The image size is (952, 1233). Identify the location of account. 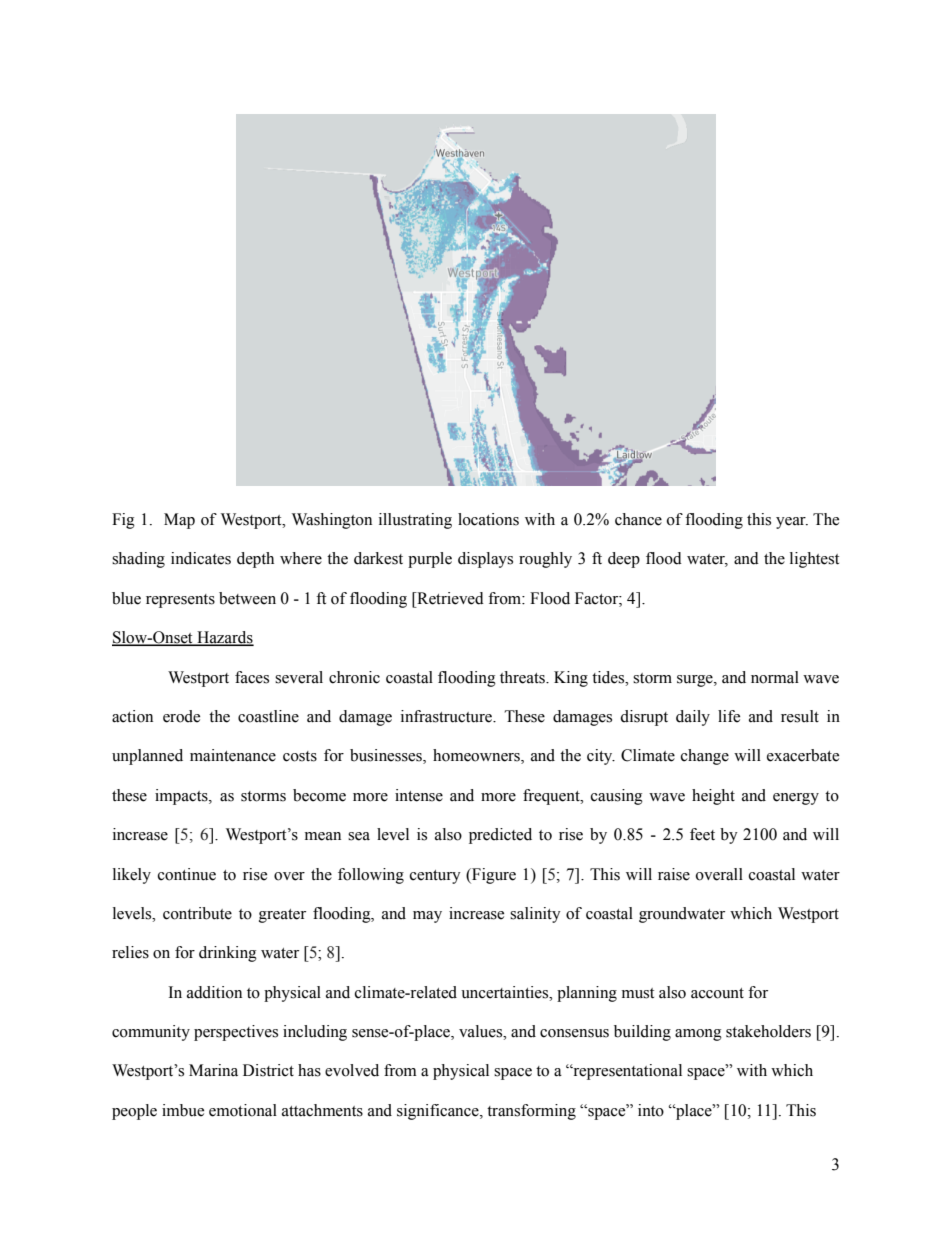
(717, 993).
